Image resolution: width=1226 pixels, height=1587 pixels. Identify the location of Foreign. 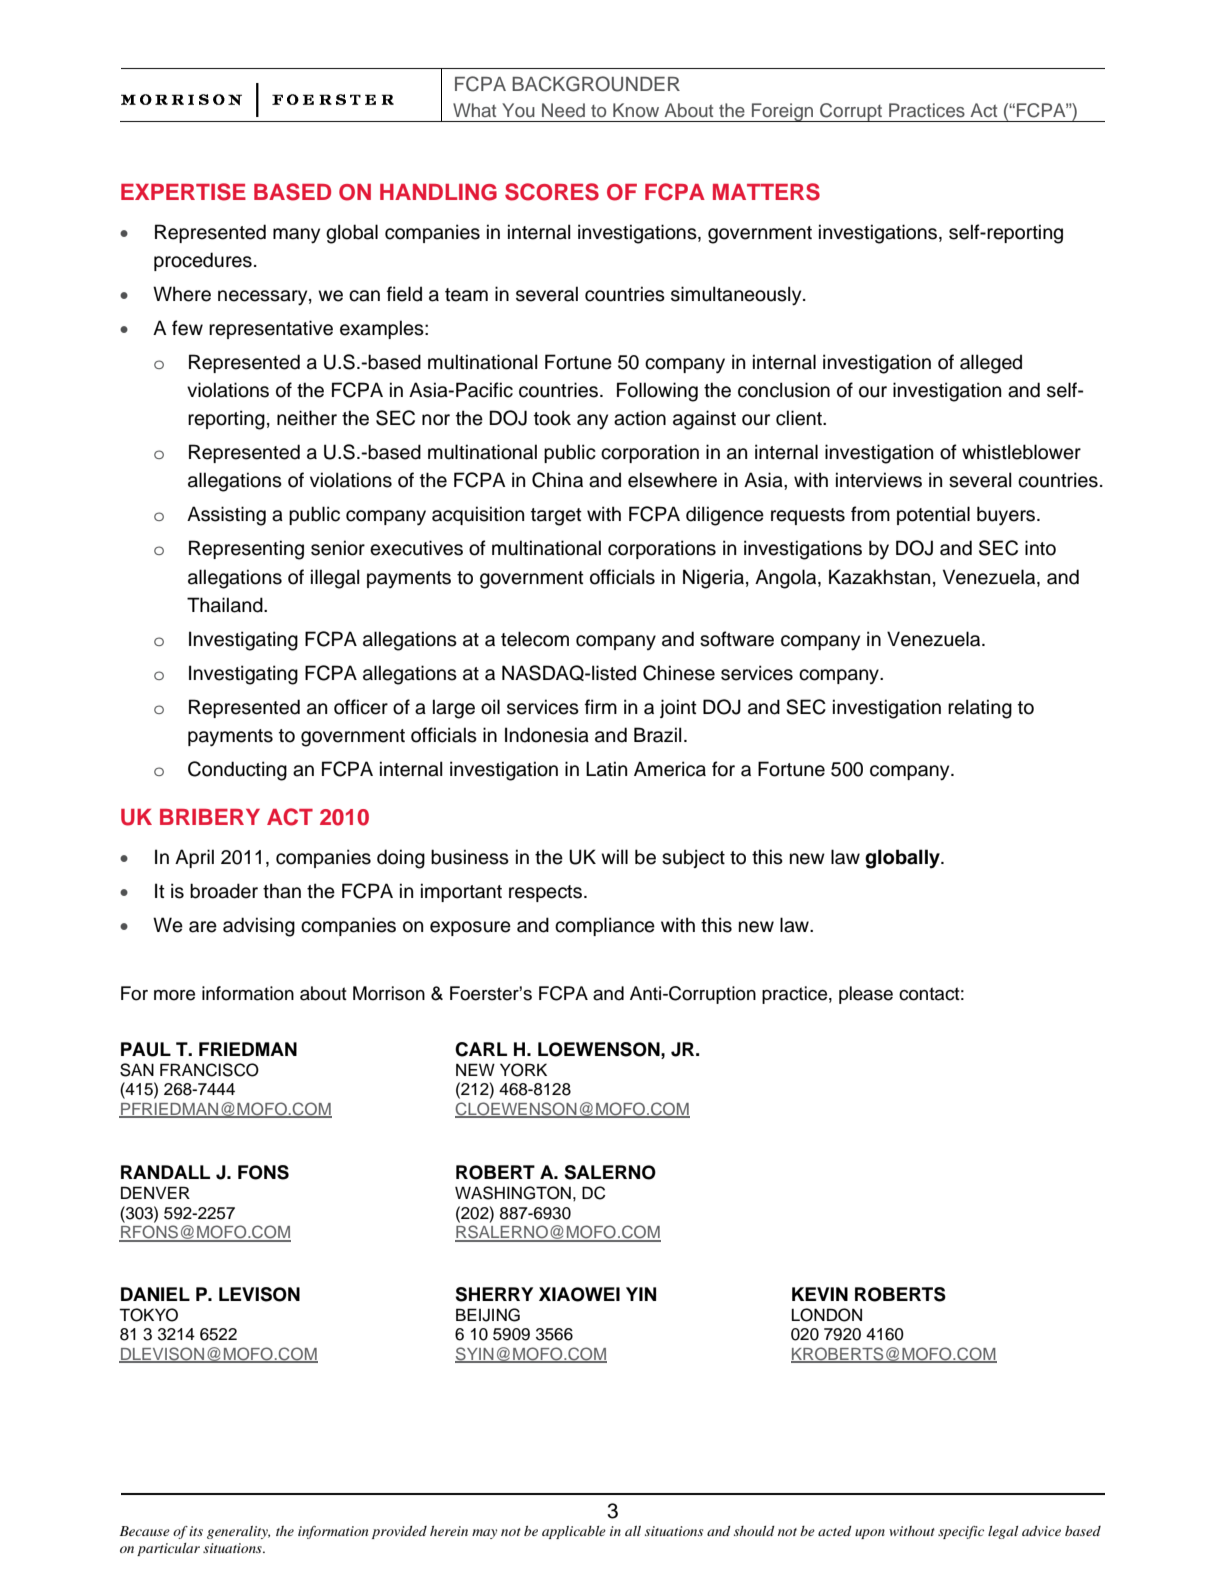
(783, 112).
